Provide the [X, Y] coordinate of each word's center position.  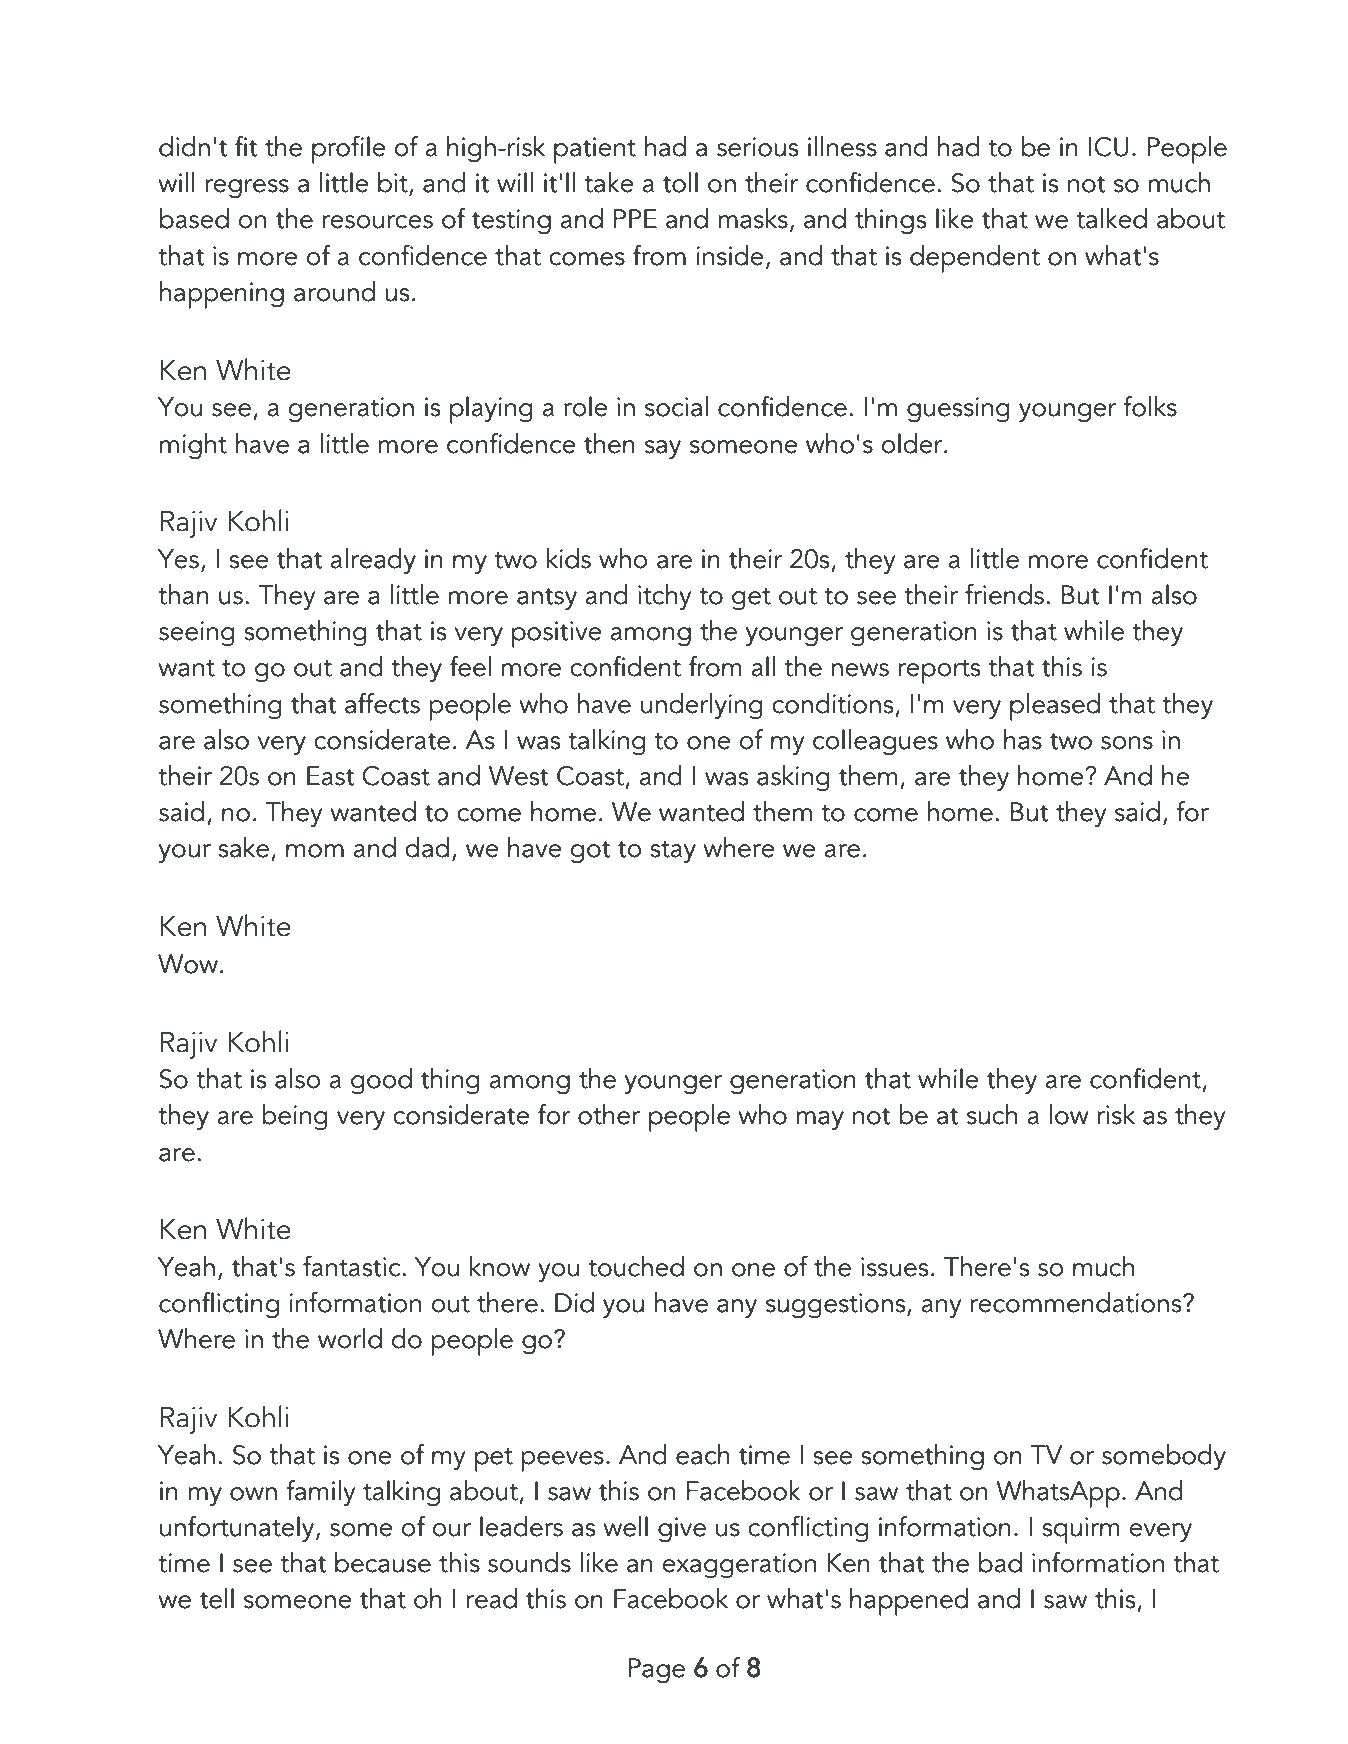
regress [247, 189]
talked [1111, 218]
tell [217, 1598]
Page [656, 1671]
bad [1000, 1562]
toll [680, 182]
